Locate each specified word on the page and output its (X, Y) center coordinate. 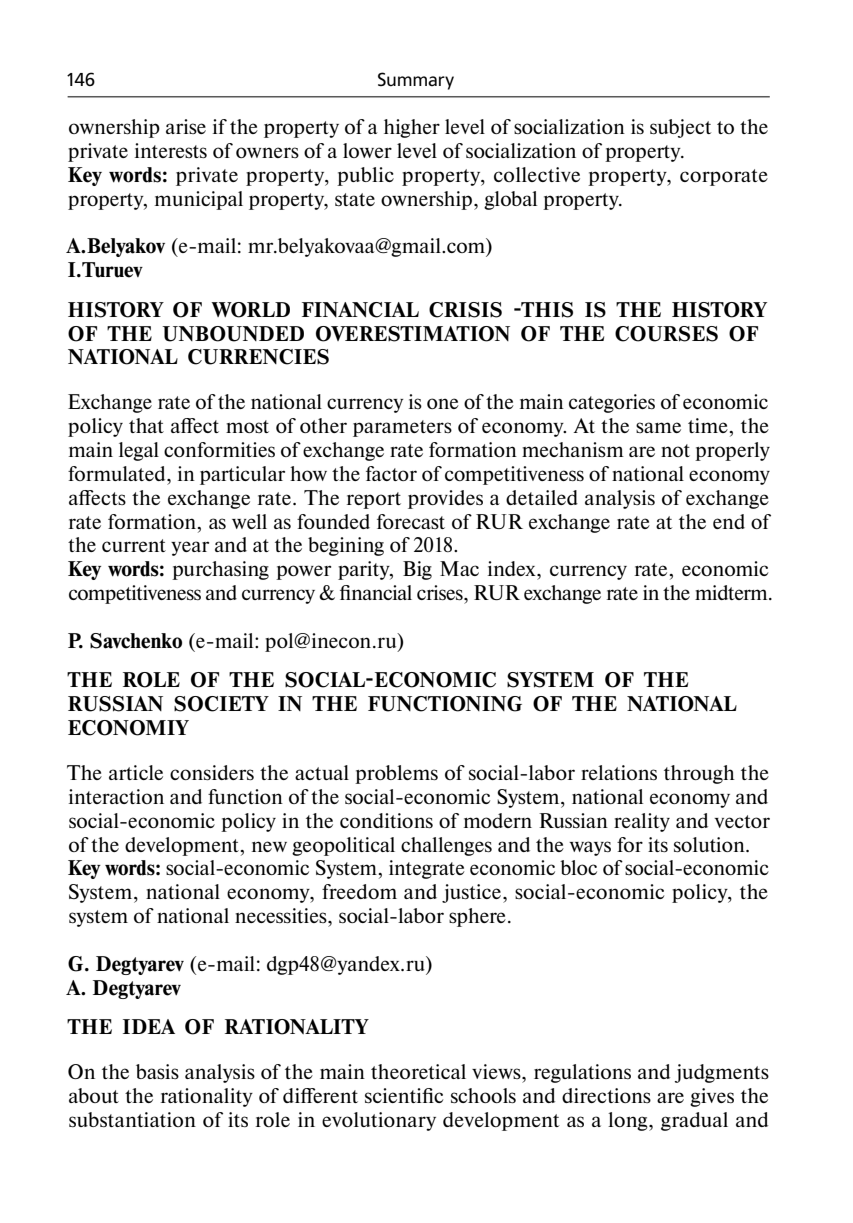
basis (157, 1071)
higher (412, 128)
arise (186, 126)
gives (712, 1097)
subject (680, 128)
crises (441, 592)
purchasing (220, 570)
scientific (404, 1095)
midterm (732, 592)
